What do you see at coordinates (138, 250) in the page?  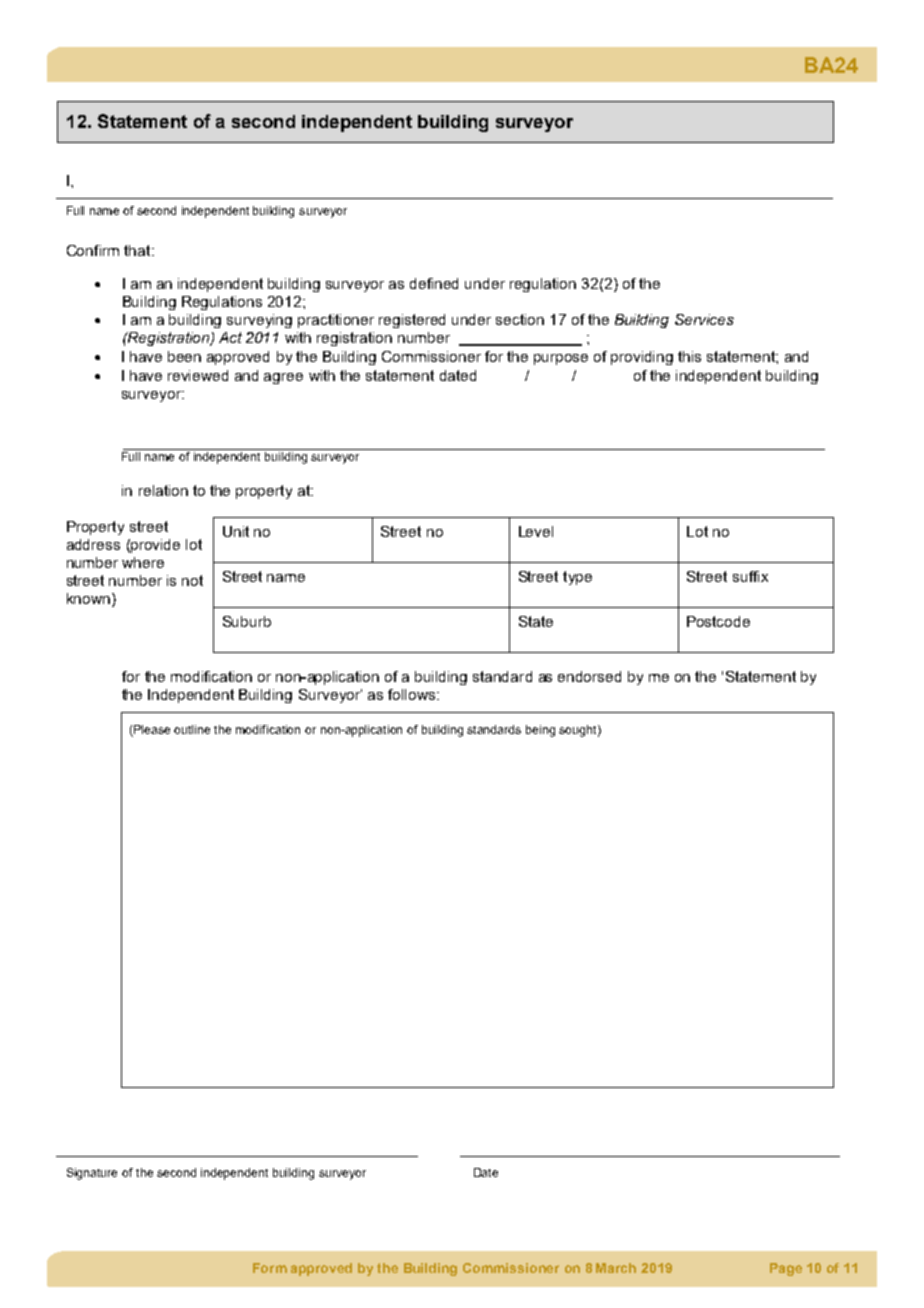 I see `that` at bounding box center [138, 250].
